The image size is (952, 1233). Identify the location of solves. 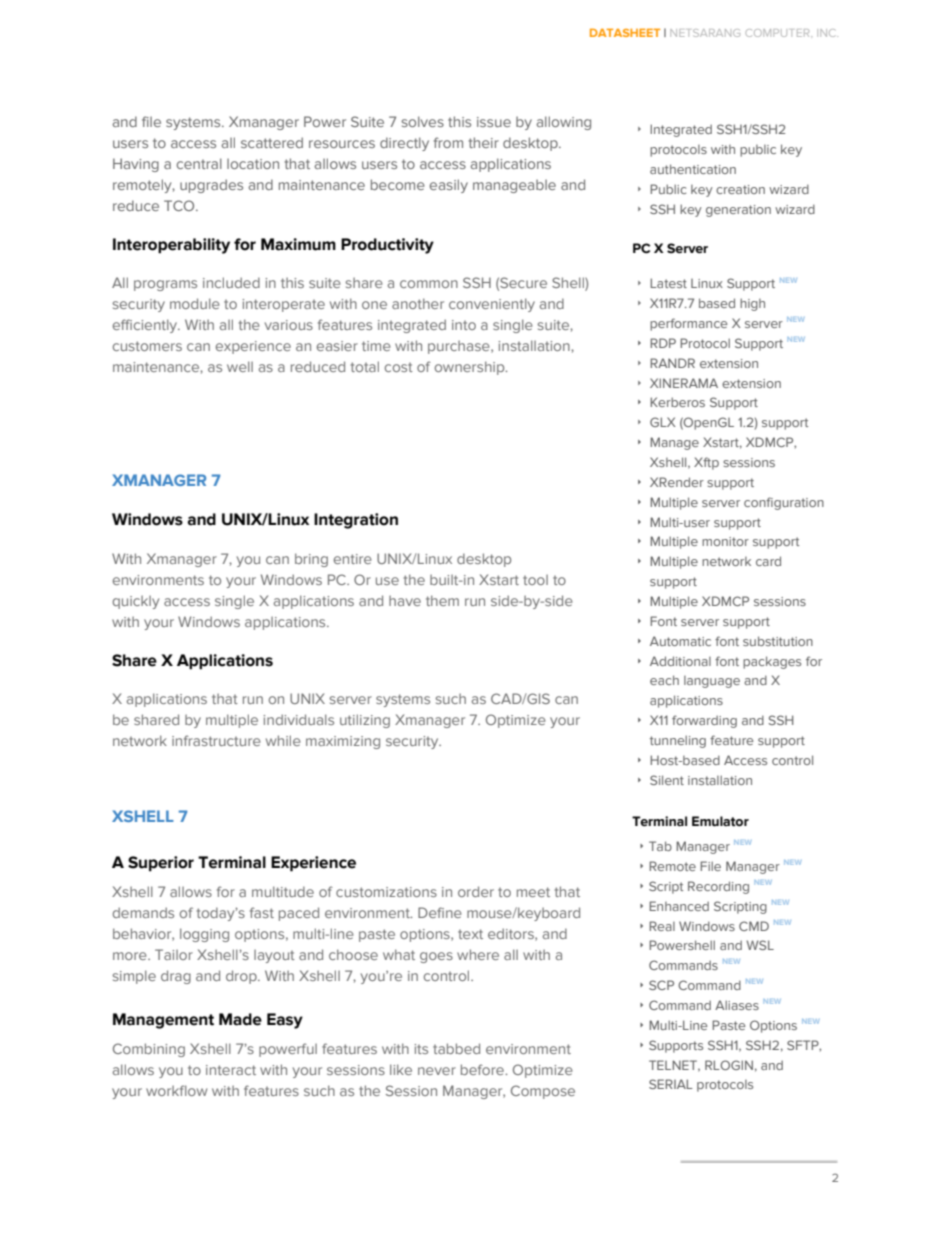
(422, 121).
